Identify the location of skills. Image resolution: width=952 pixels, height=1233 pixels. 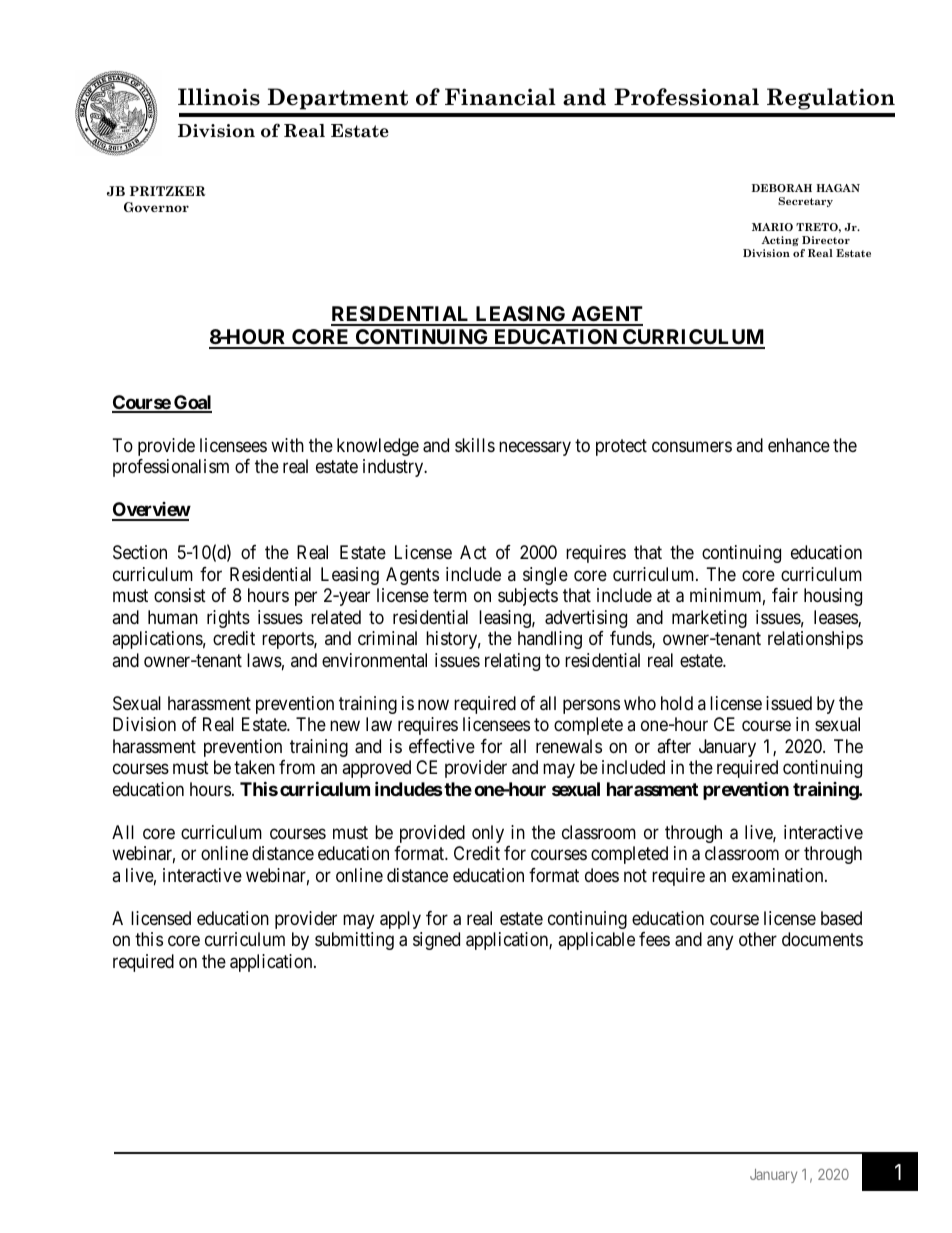
(475, 445).
